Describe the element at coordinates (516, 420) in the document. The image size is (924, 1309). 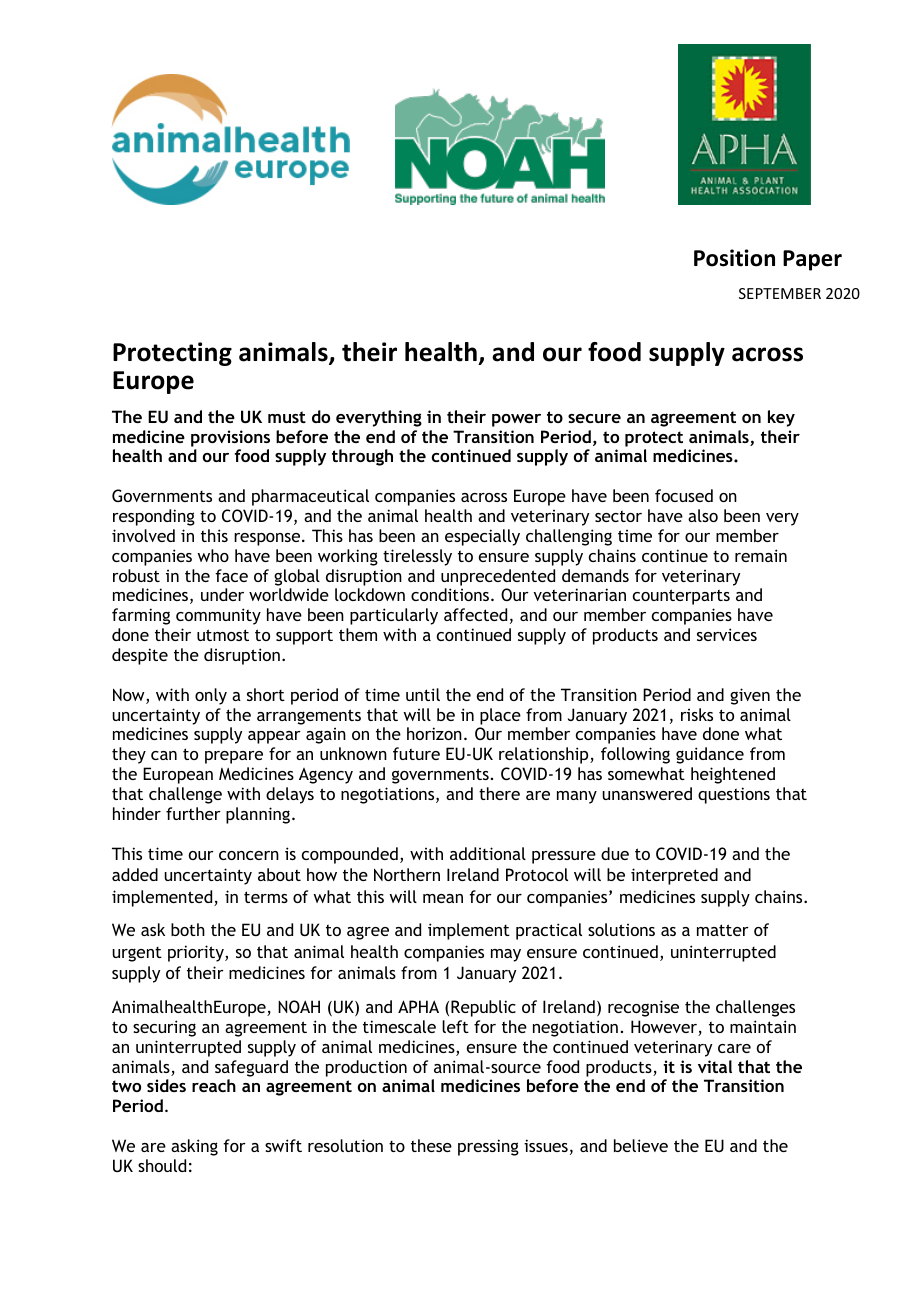
I see `power` at that location.
